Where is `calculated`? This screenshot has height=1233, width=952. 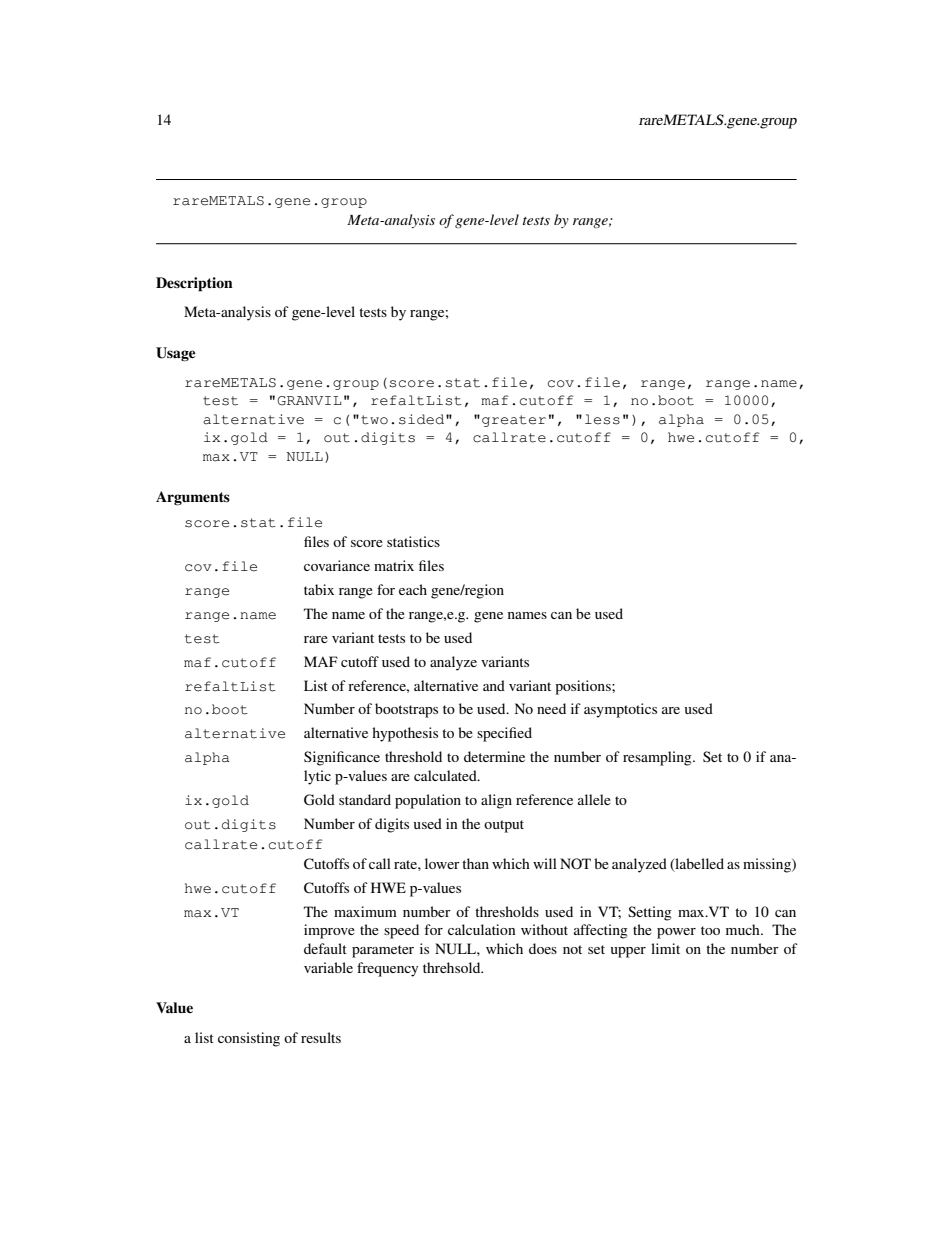
calculated is located at coordinates (446, 775).
